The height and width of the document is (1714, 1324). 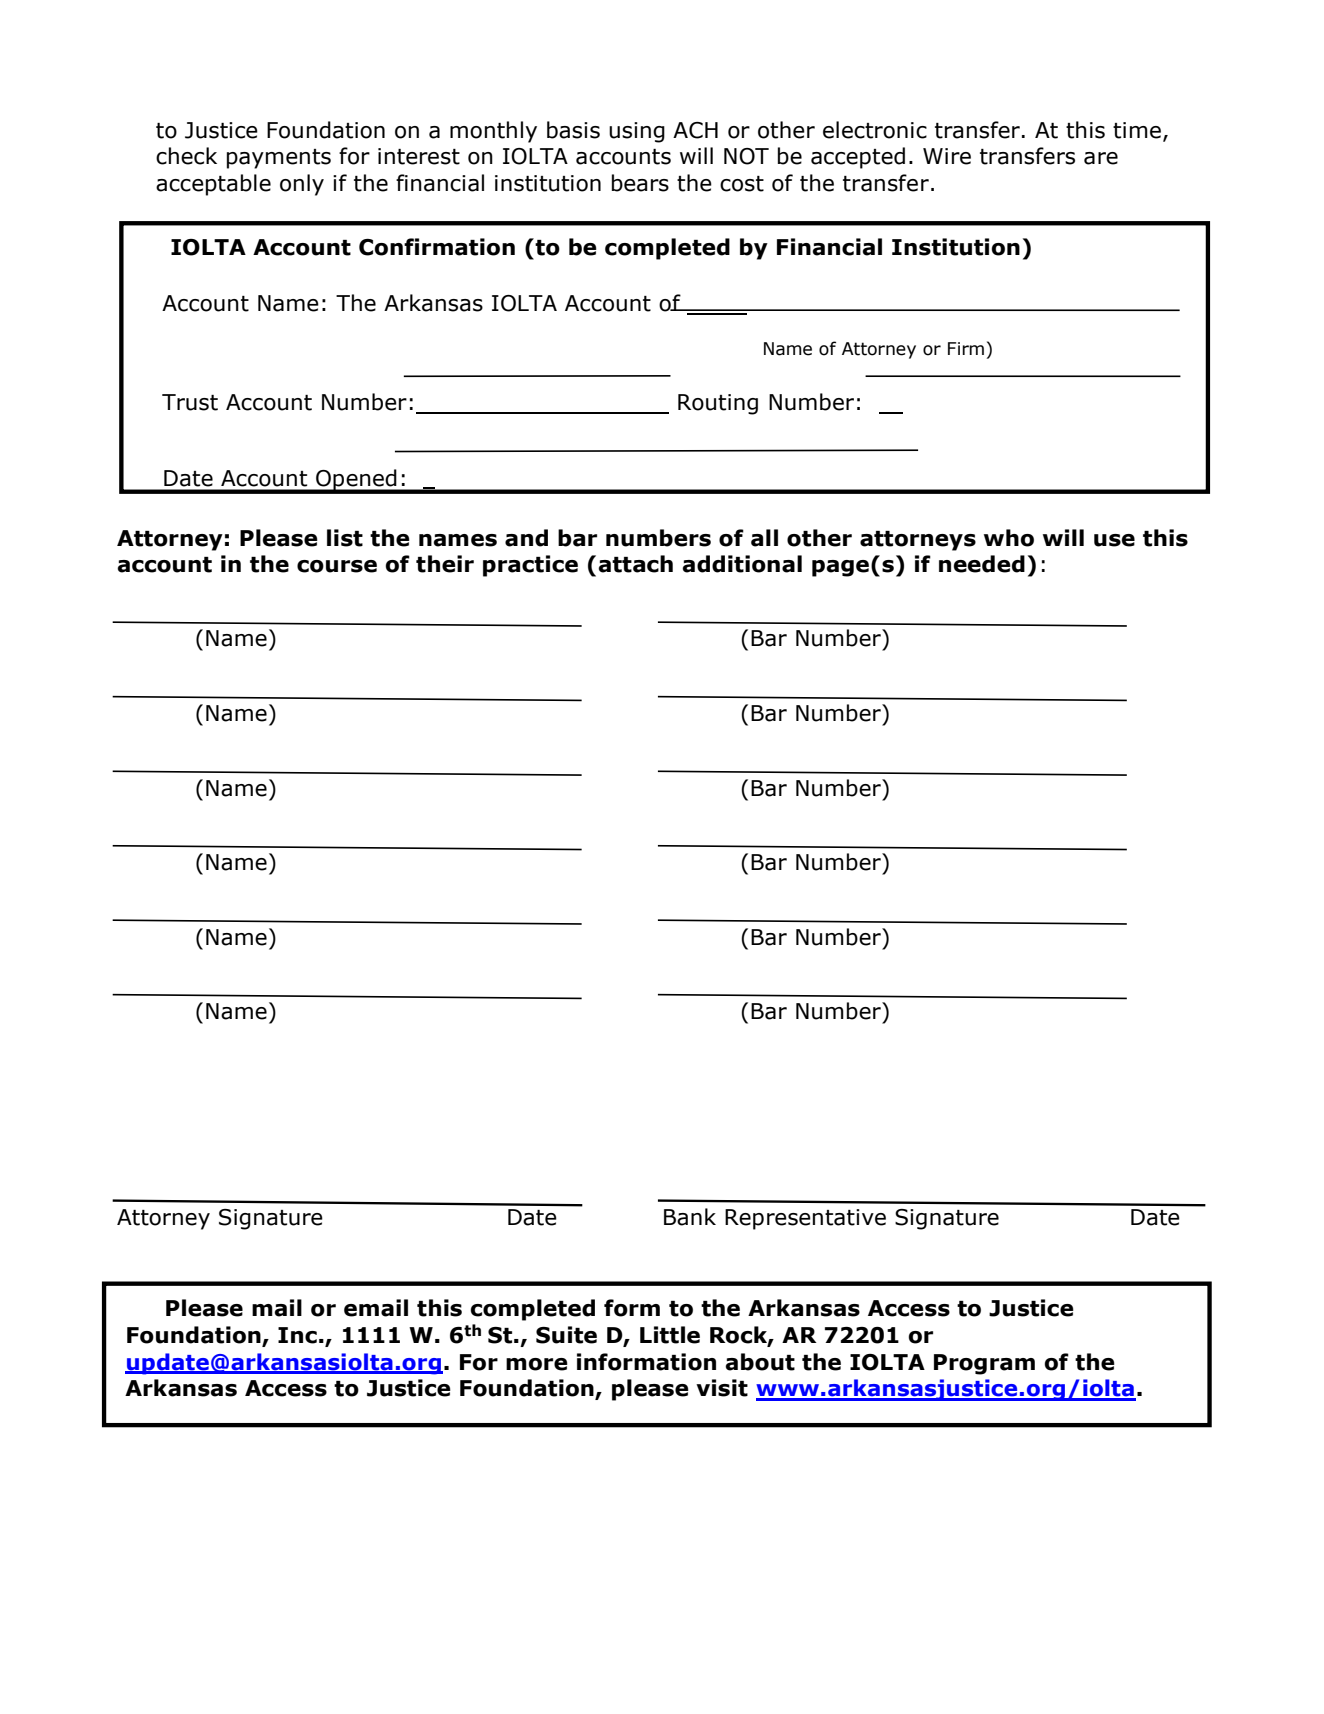 I want to click on payments, so click(x=279, y=159).
